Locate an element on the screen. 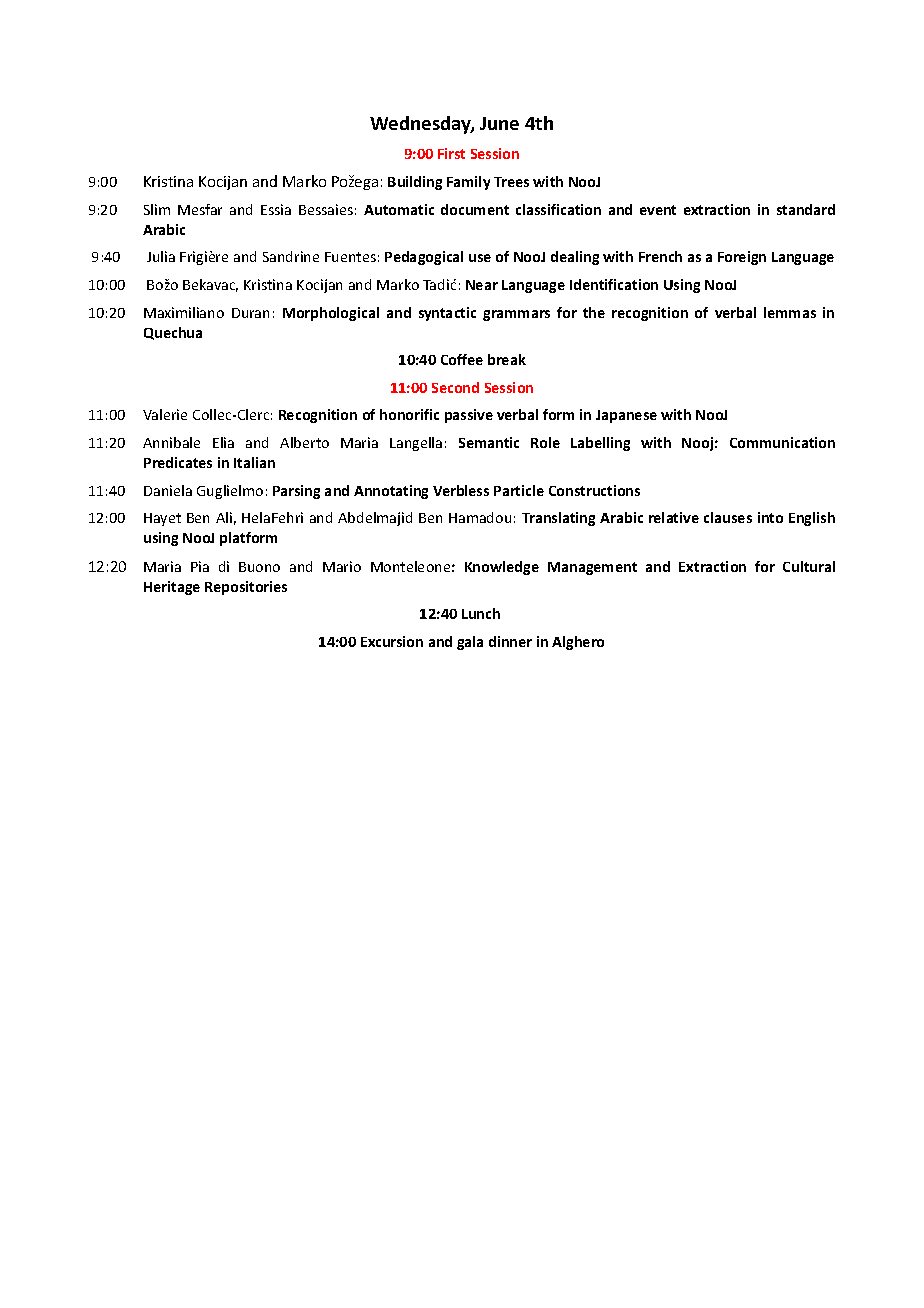 This screenshot has height=1308, width=924. Repositories is located at coordinates (246, 588).
